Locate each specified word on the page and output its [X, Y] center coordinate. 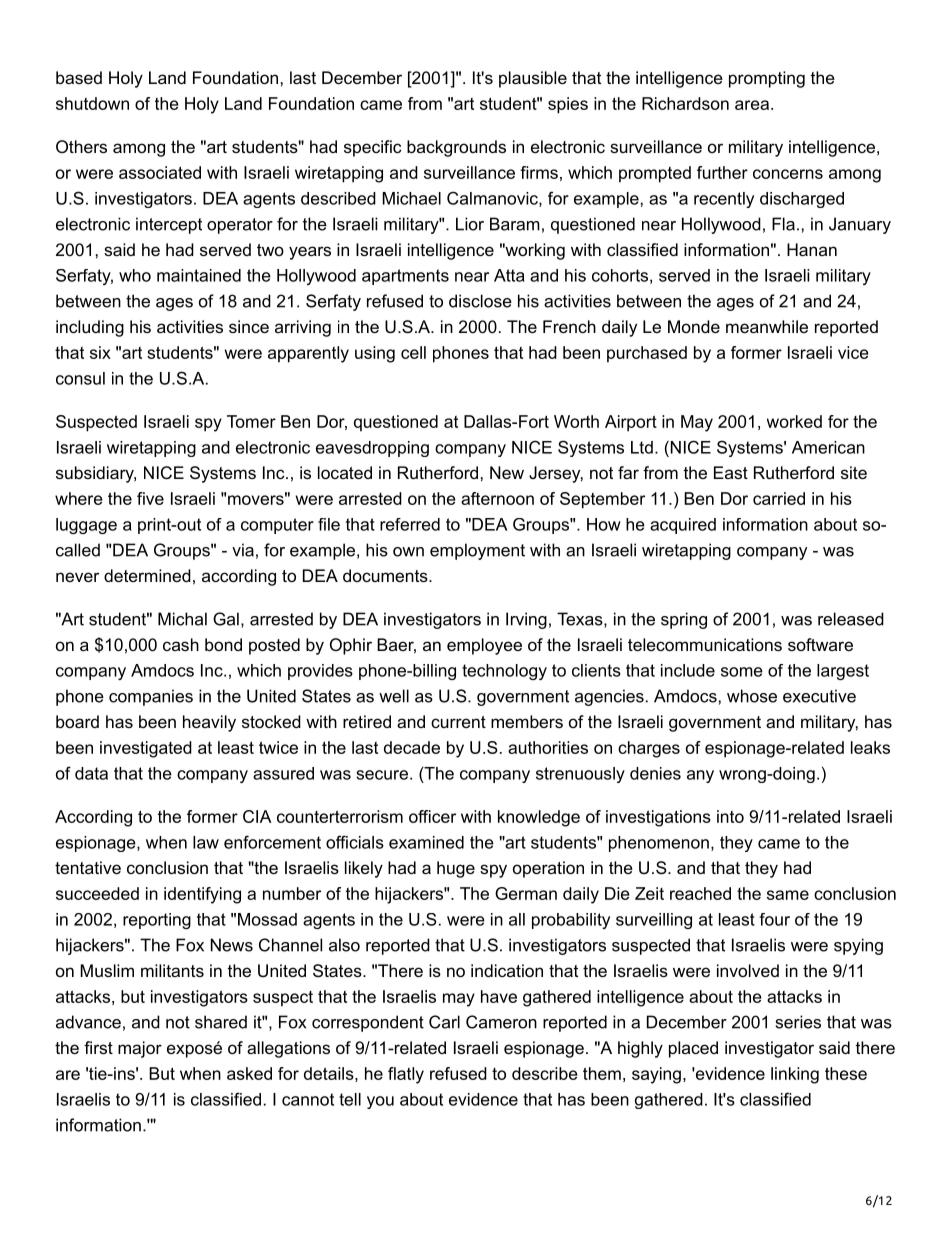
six [100, 352]
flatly [406, 1075]
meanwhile [767, 326]
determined [147, 575]
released [851, 619]
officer [432, 816]
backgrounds [456, 148]
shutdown [92, 103]
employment [477, 551]
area [752, 105]
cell [413, 352]
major [140, 1049]
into [730, 816]
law [206, 842]
